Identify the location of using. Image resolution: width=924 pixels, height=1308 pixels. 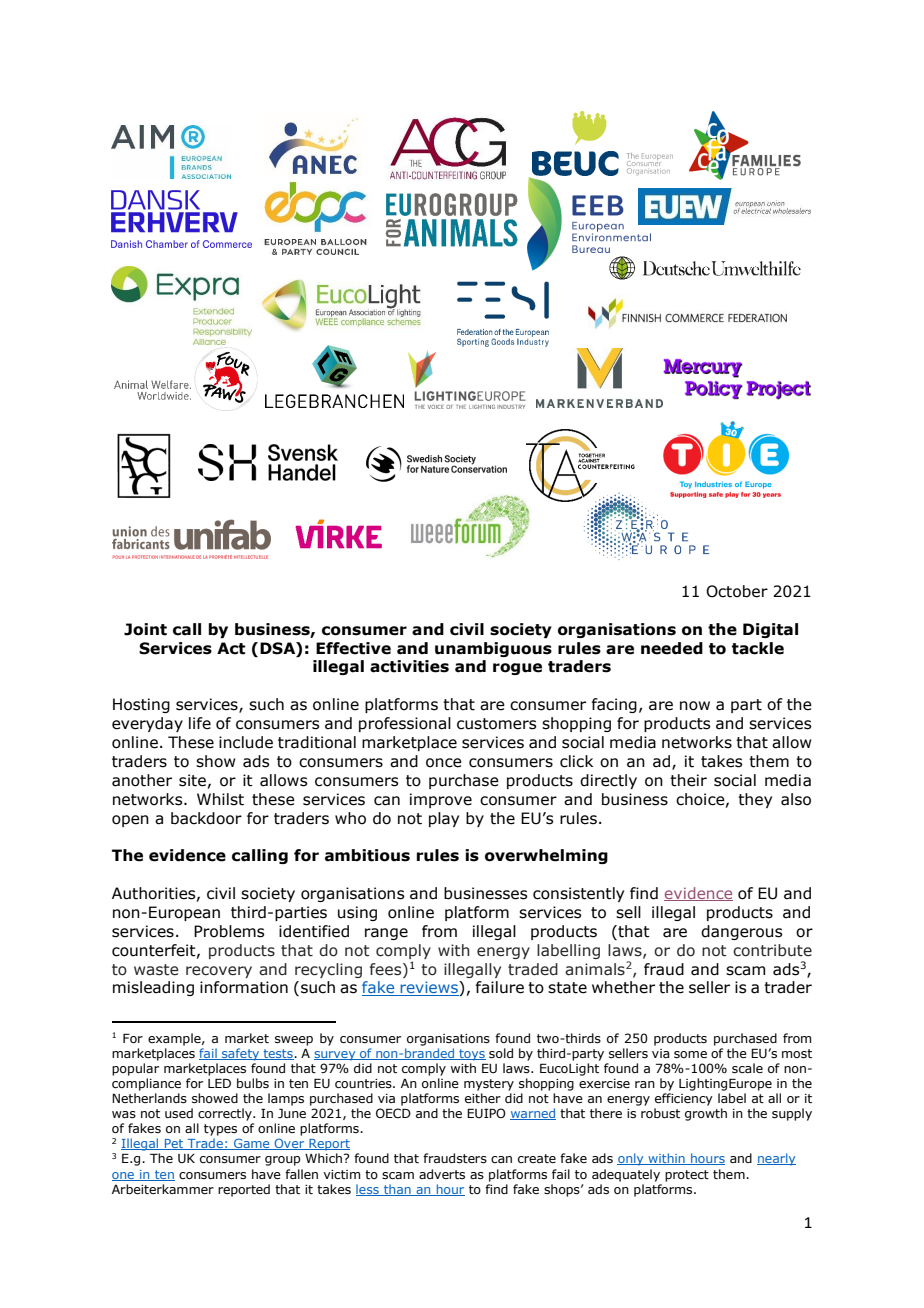
(357, 913).
